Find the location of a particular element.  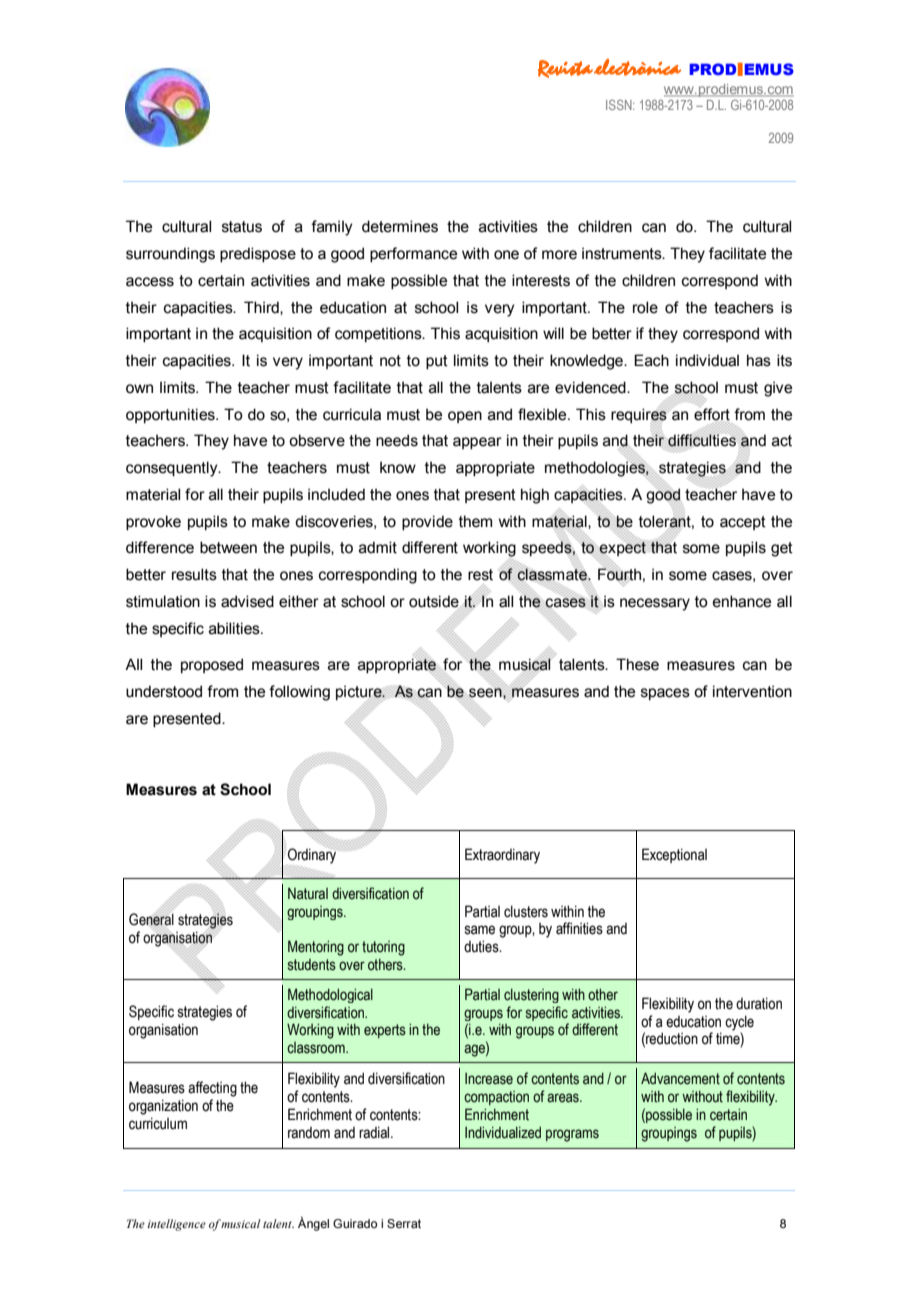

Revista is located at coordinates (565, 69).
